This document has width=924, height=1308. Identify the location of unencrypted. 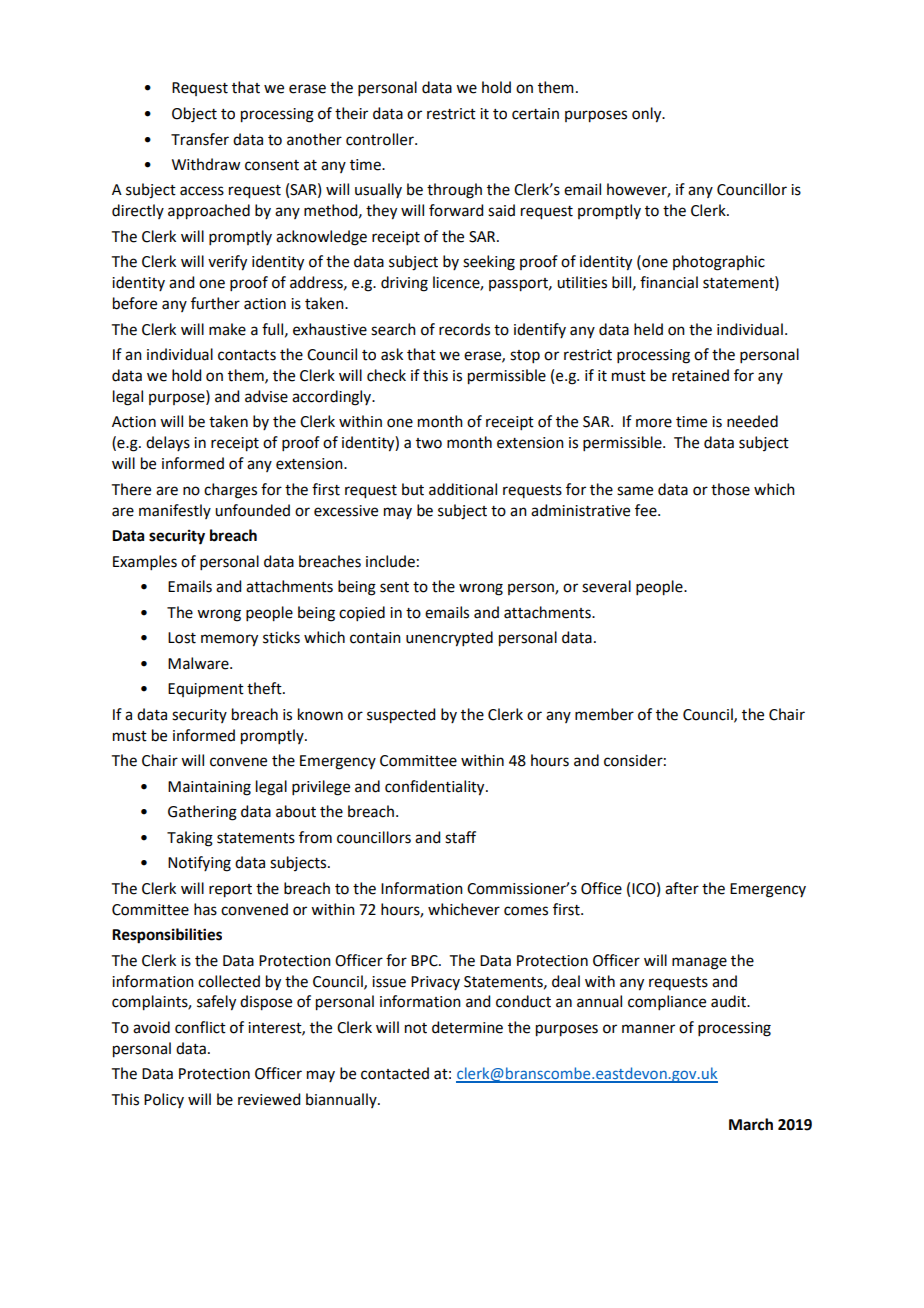
(449, 639).
